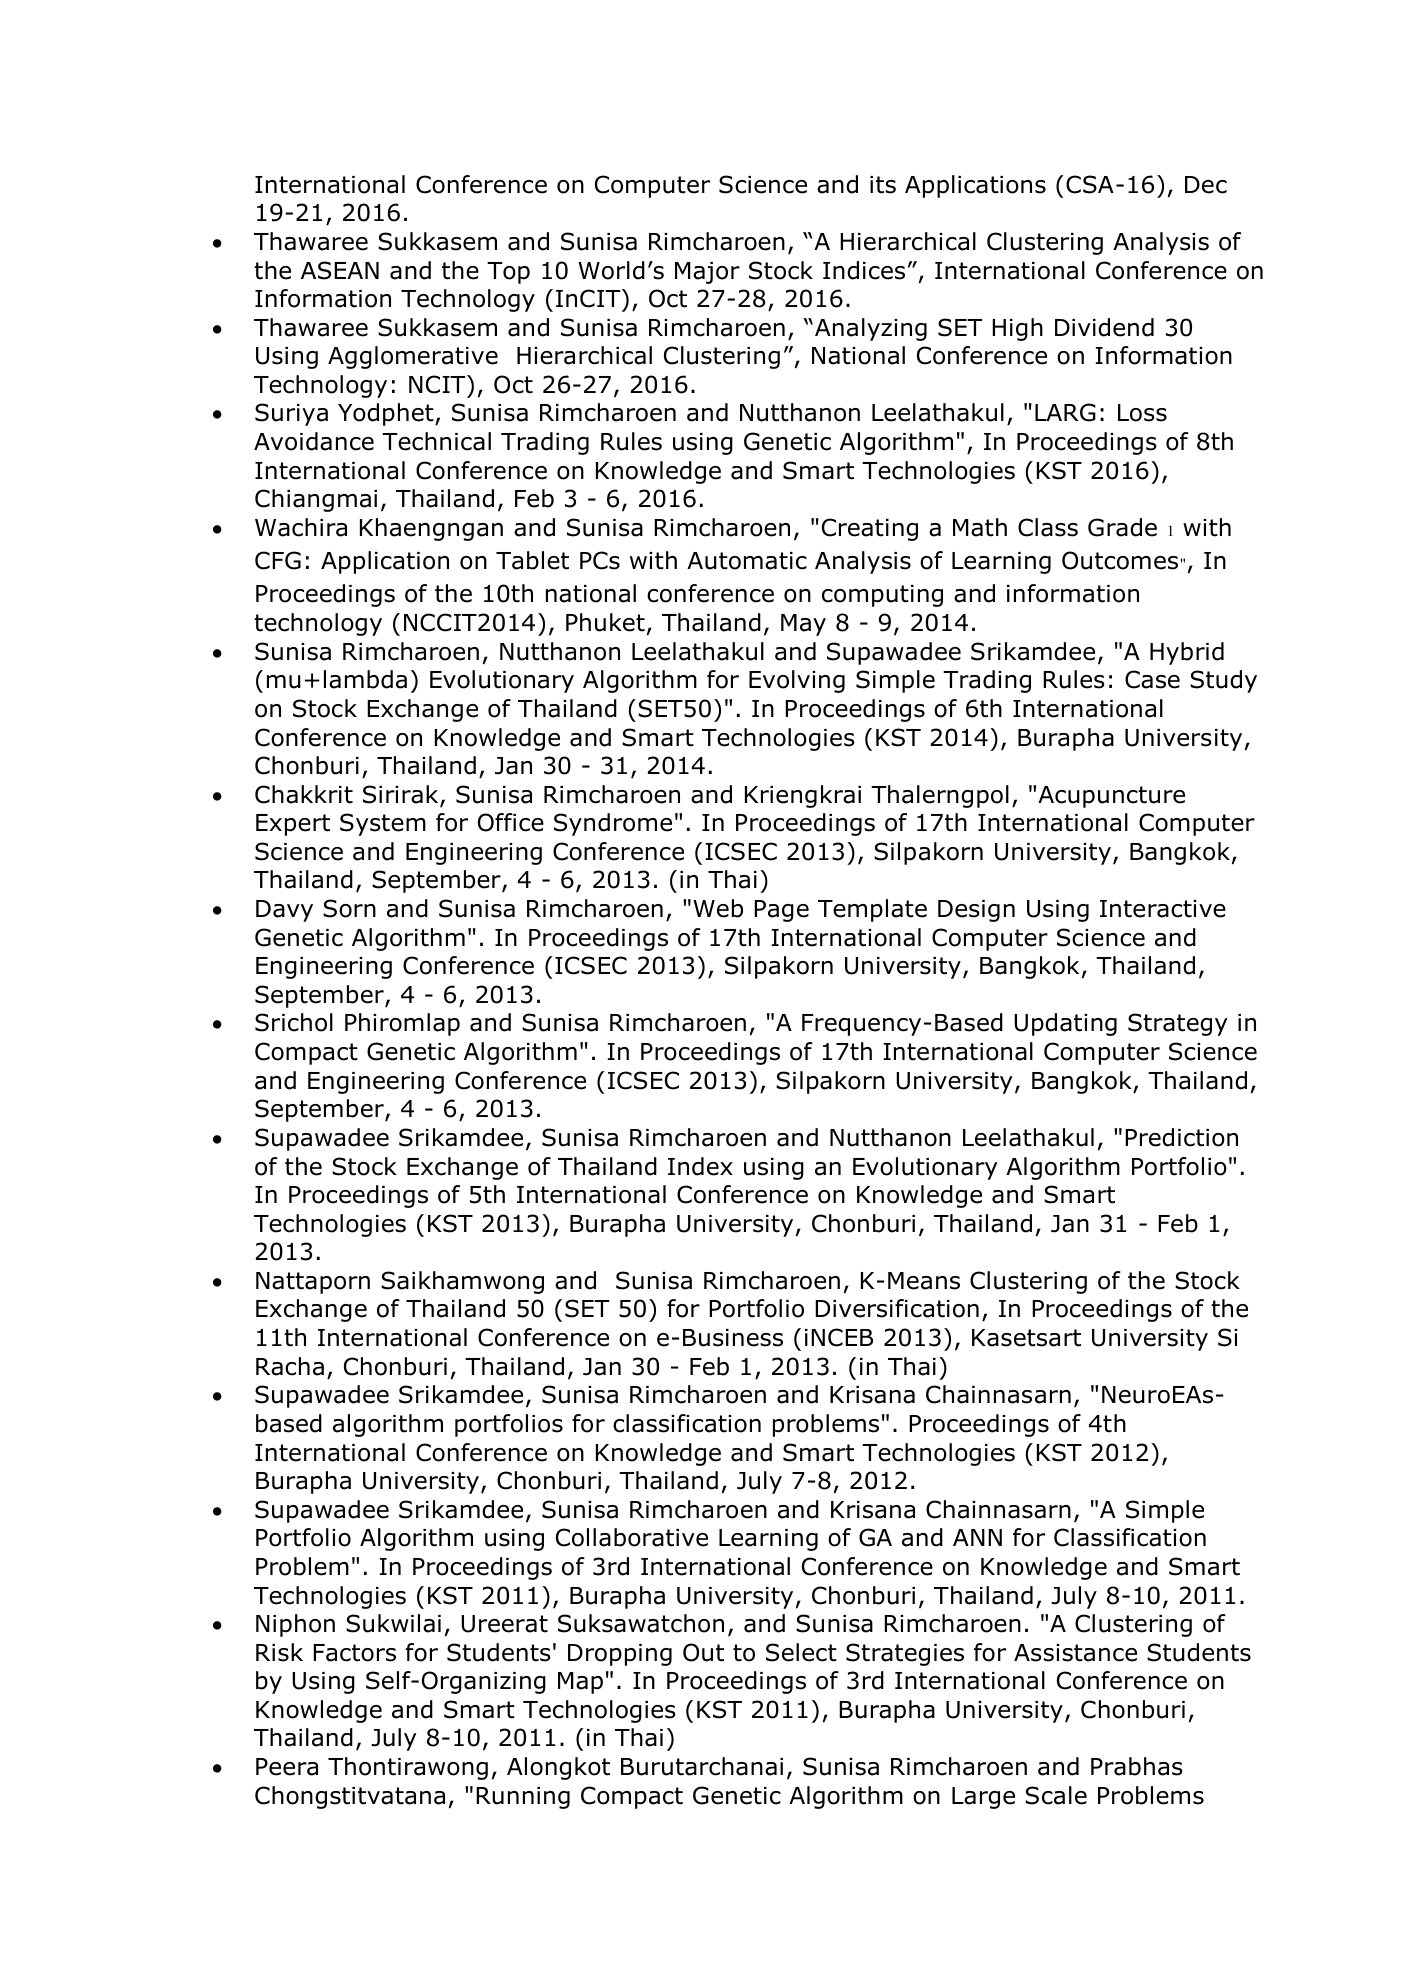 The height and width of the image is (1981, 1401). Describe the element at coordinates (340, 270) in the image. I see `ASEAN` at that location.
